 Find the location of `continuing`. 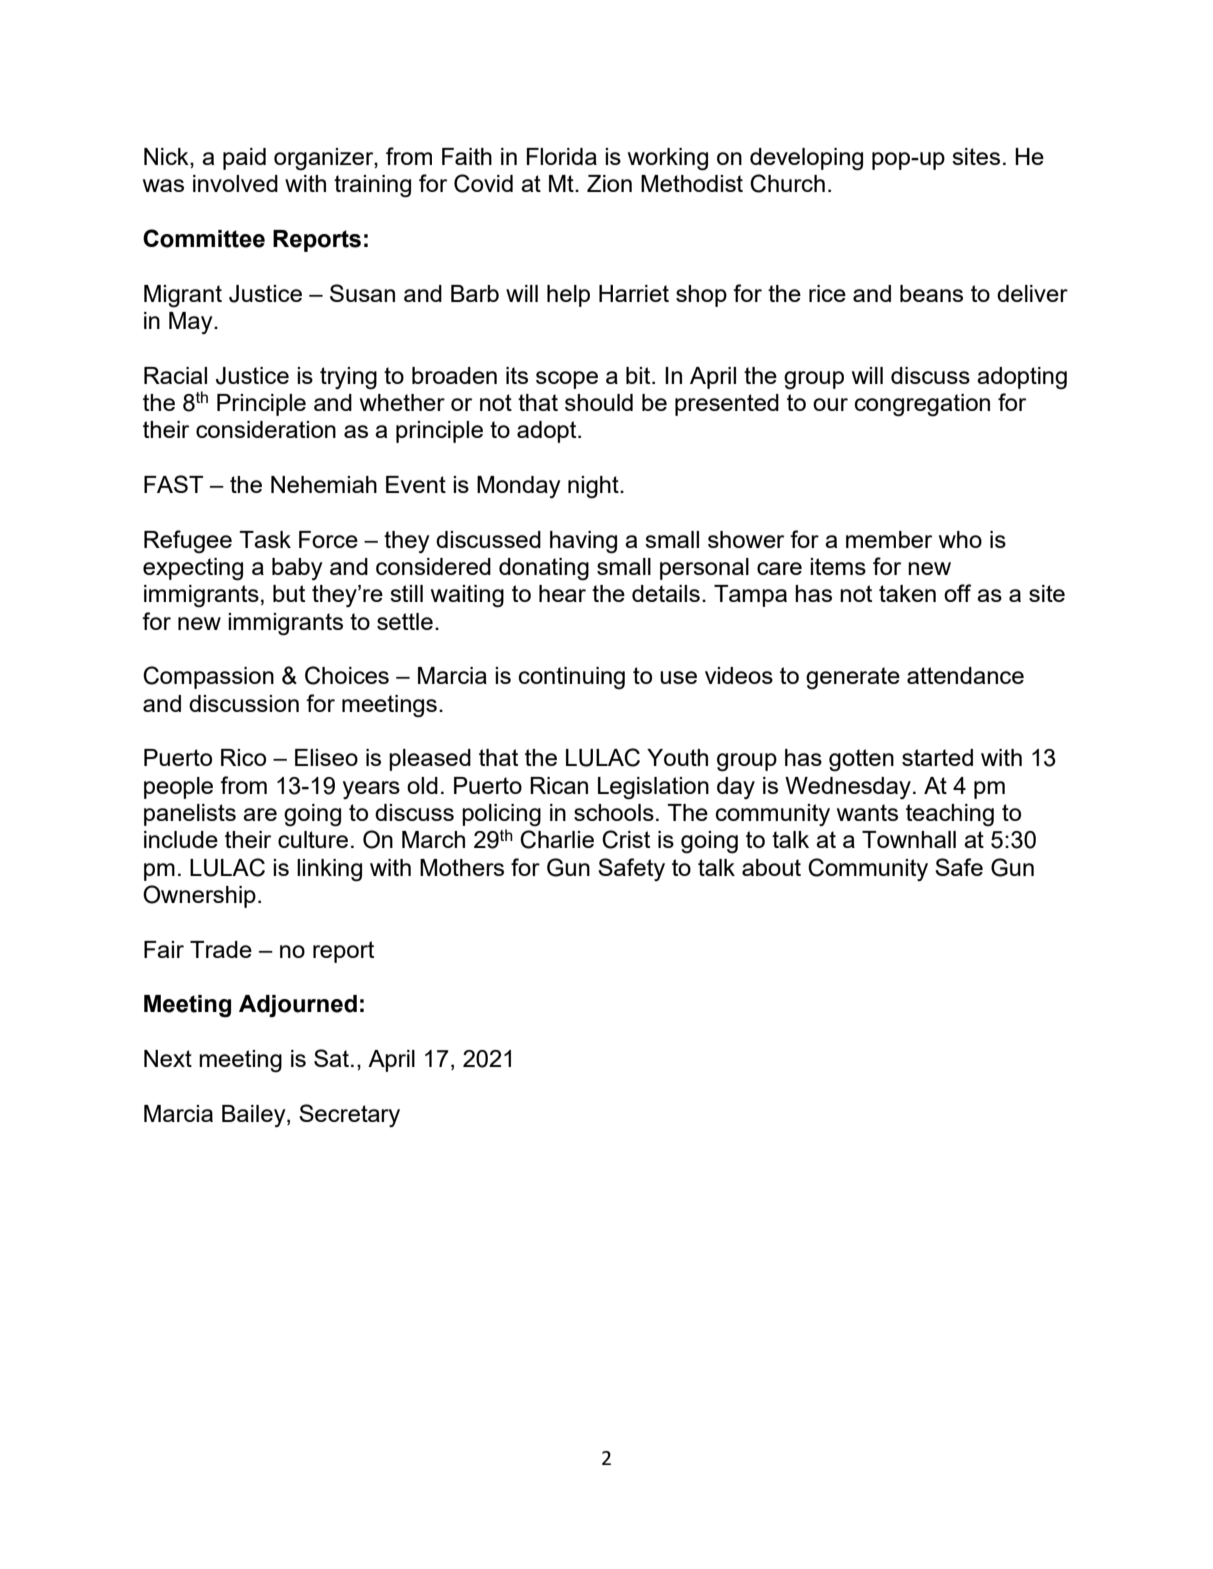

continuing is located at coordinates (572, 678).
